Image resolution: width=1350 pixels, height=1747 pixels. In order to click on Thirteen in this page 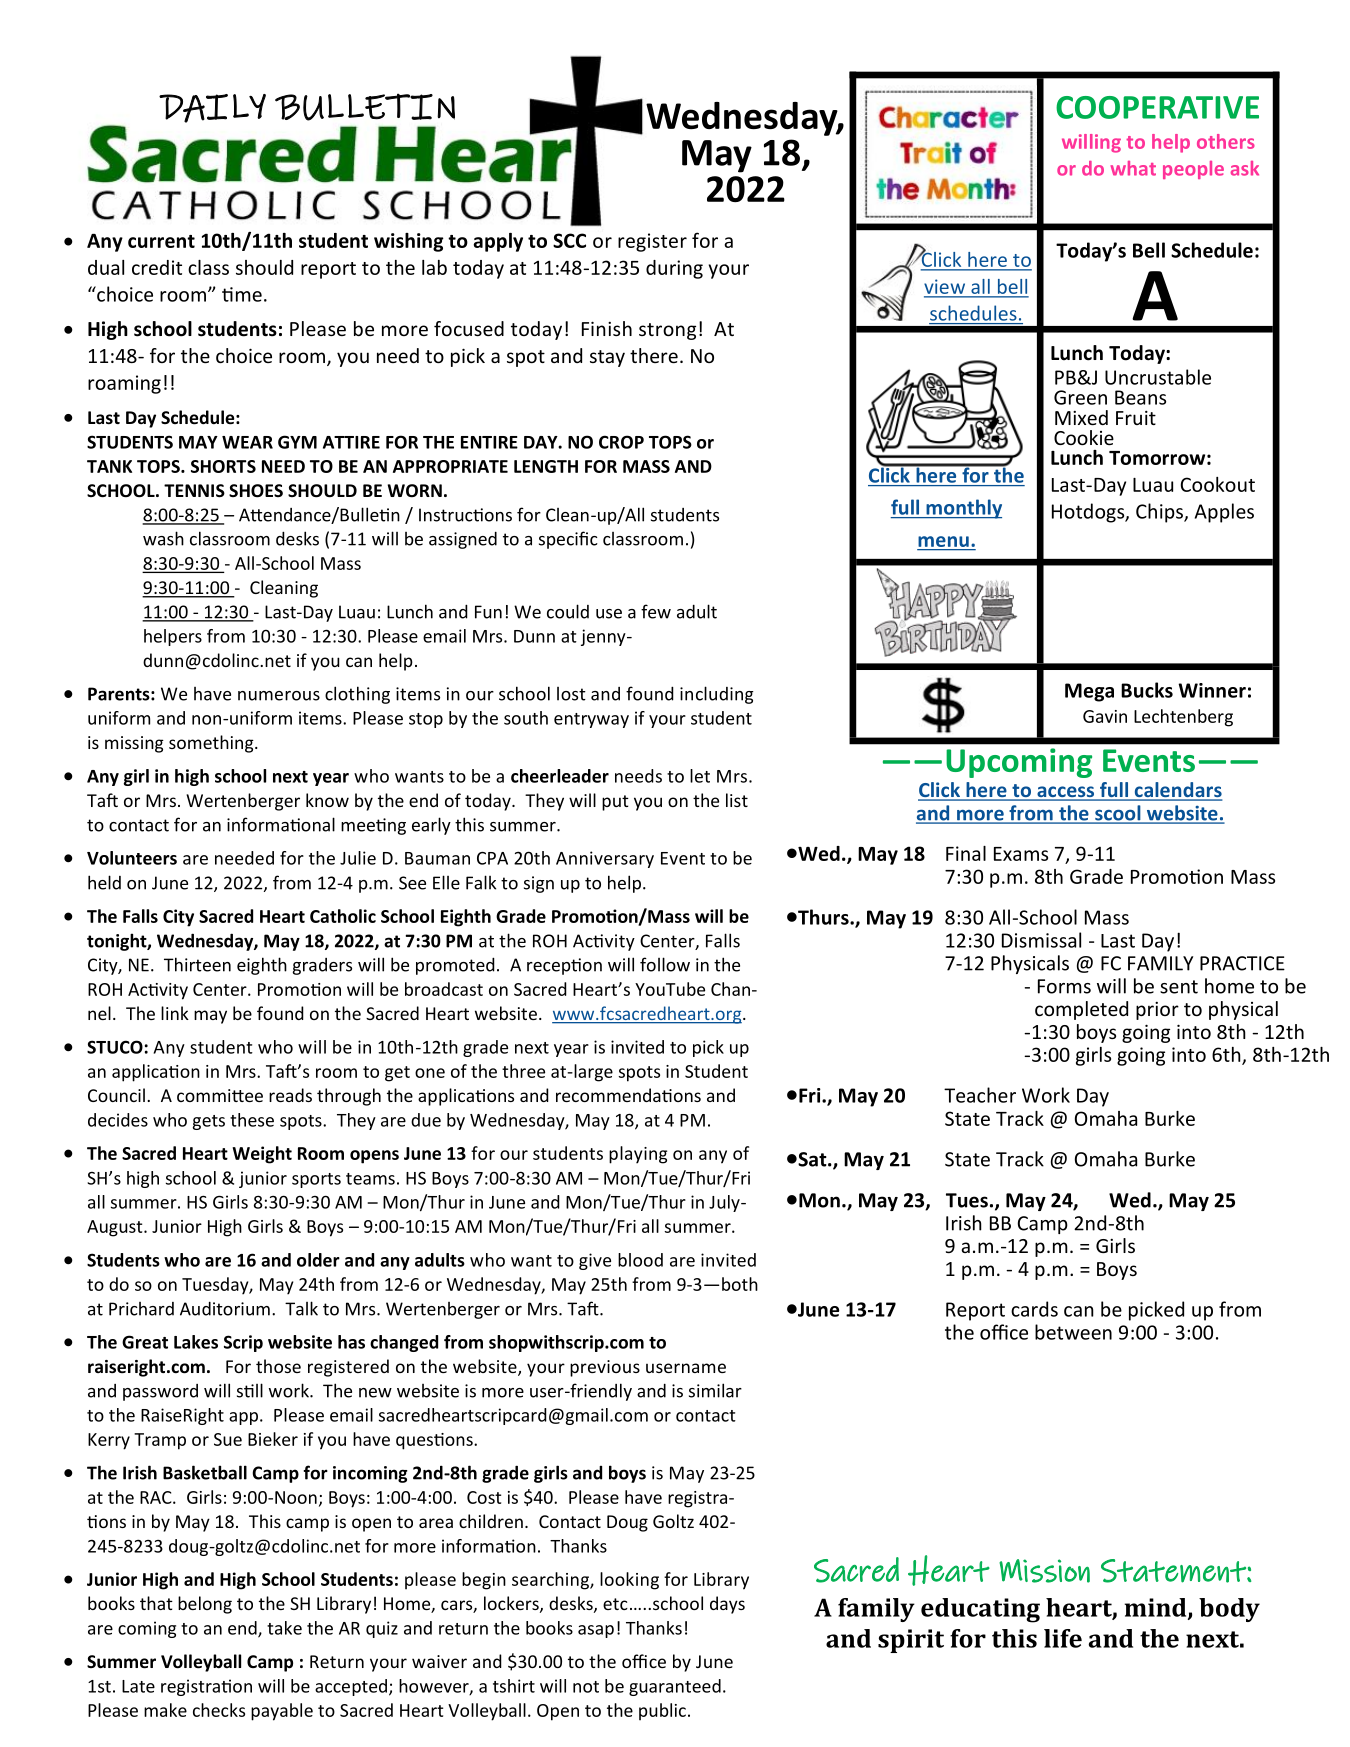, I will do `click(197, 964)`.
